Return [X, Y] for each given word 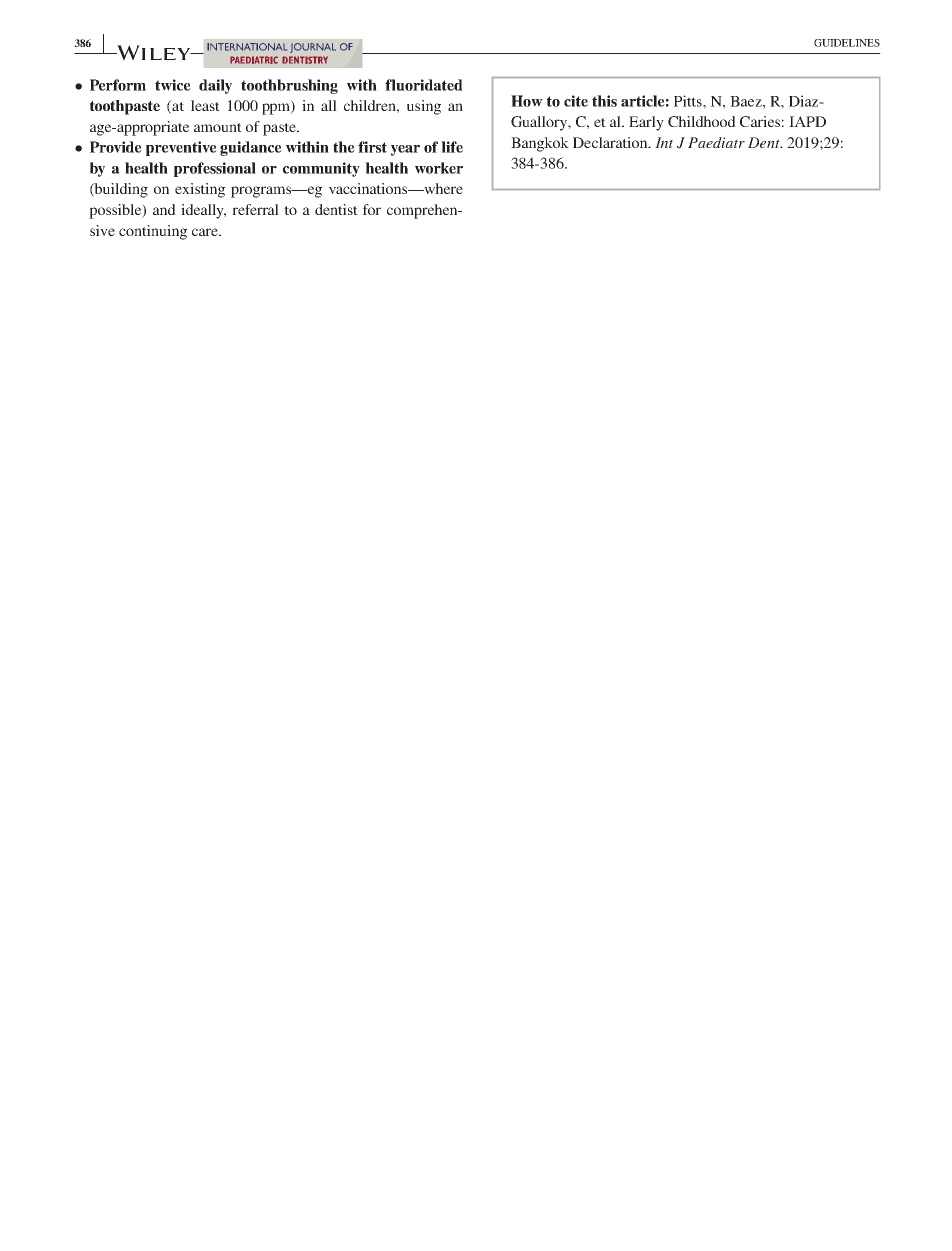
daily [215, 86]
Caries [760, 121]
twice [173, 85]
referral [255, 209]
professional [215, 169]
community [321, 169]
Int [664, 142]
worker [439, 168]
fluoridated [424, 85]
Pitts [689, 101]
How [527, 101]
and [164, 209]
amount [218, 127]
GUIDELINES [847, 43]
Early [646, 123]
